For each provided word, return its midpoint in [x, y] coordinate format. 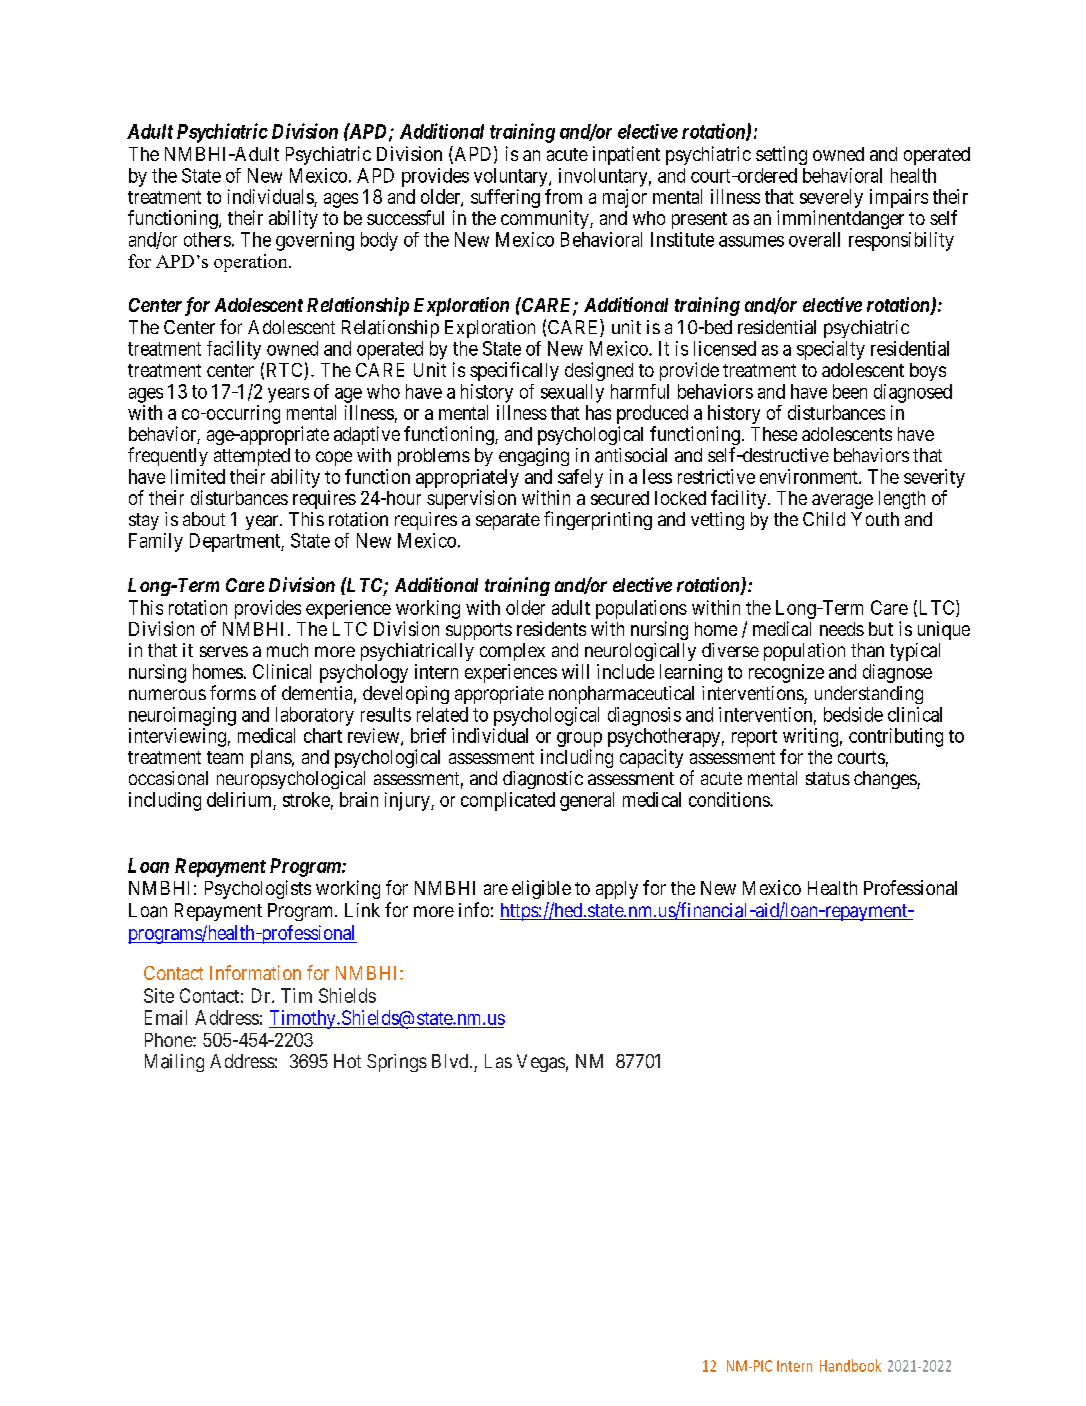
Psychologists [258, 889]
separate [508, 521]
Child [824, 519]
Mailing [174, 1063]
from [563, 196]
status [828, 778]
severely [831, 198]
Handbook [850, 1365]
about [204, 519]
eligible [541, 889]
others [207, 239]
